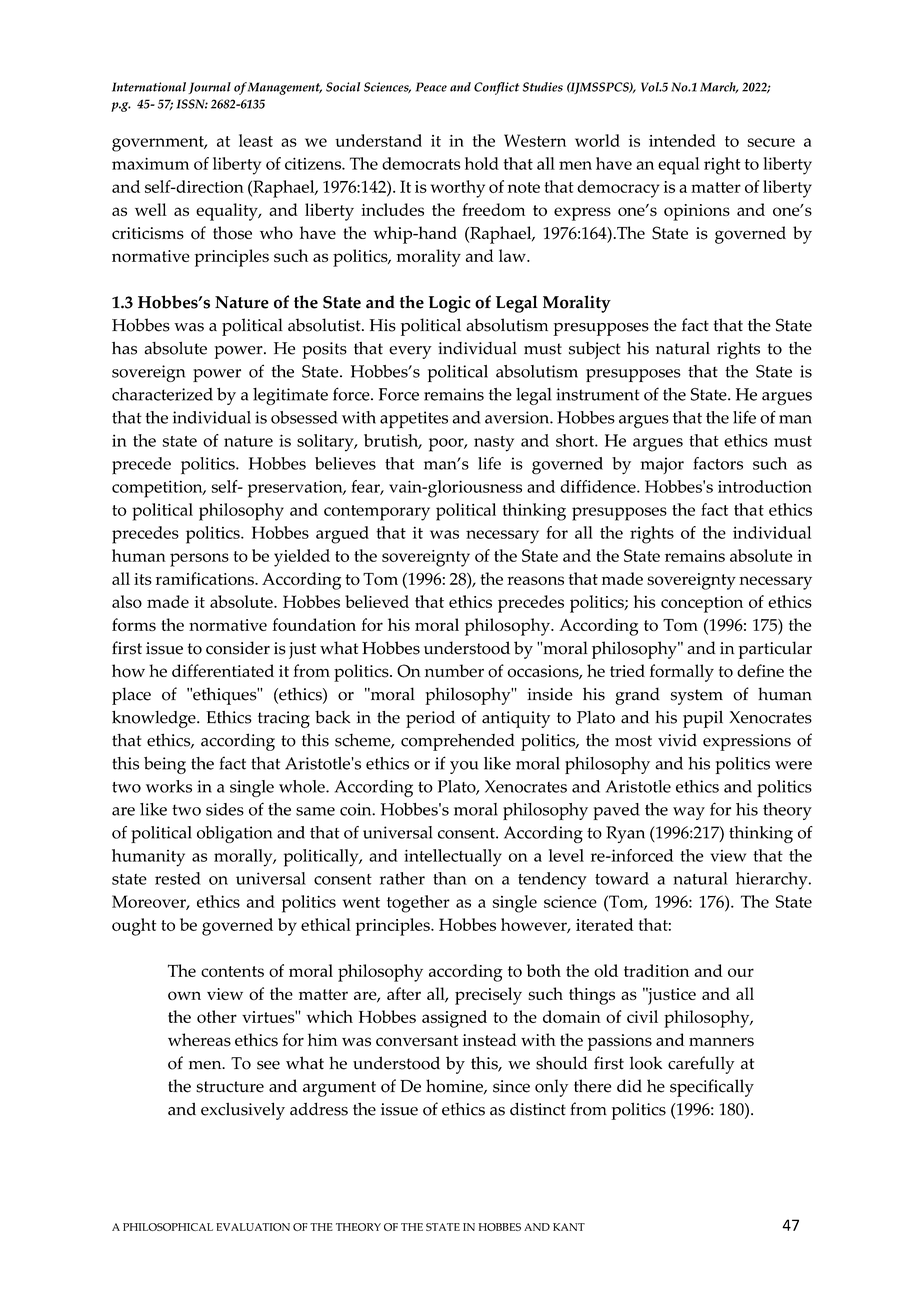  I want to click on formally, so click(682, 673).
